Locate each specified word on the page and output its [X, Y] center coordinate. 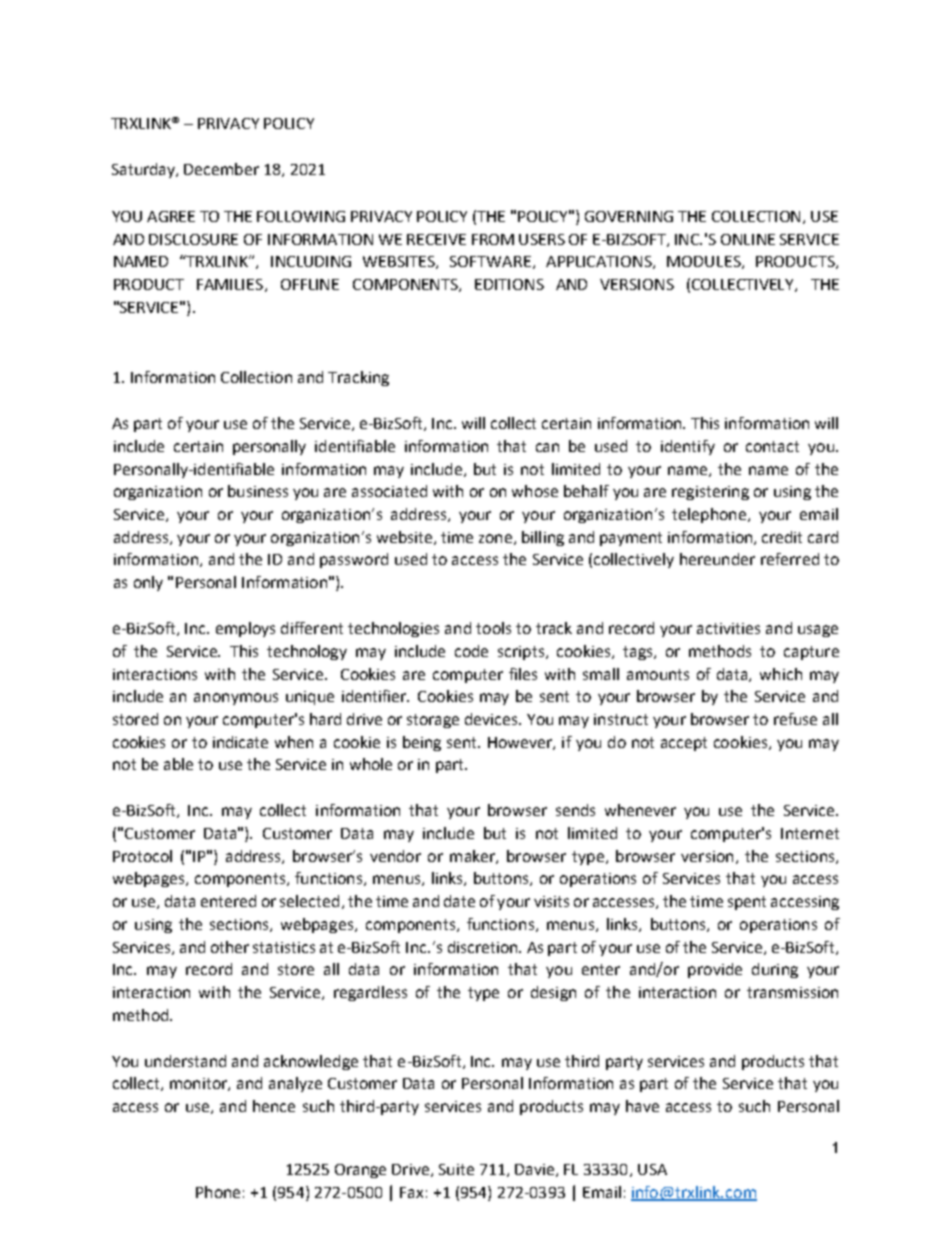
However [521, 743]
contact [772, 446]
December [221, 169]
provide [715, 970]
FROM [493, 239]
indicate [240, 742]
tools [493, 628]
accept [684, 744]
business [258, 491]
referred [790, 559]
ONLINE [748, 239]
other [230, 947]
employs [245, 629]
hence [274, 1106]
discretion [484, 947]
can [547, 447]
